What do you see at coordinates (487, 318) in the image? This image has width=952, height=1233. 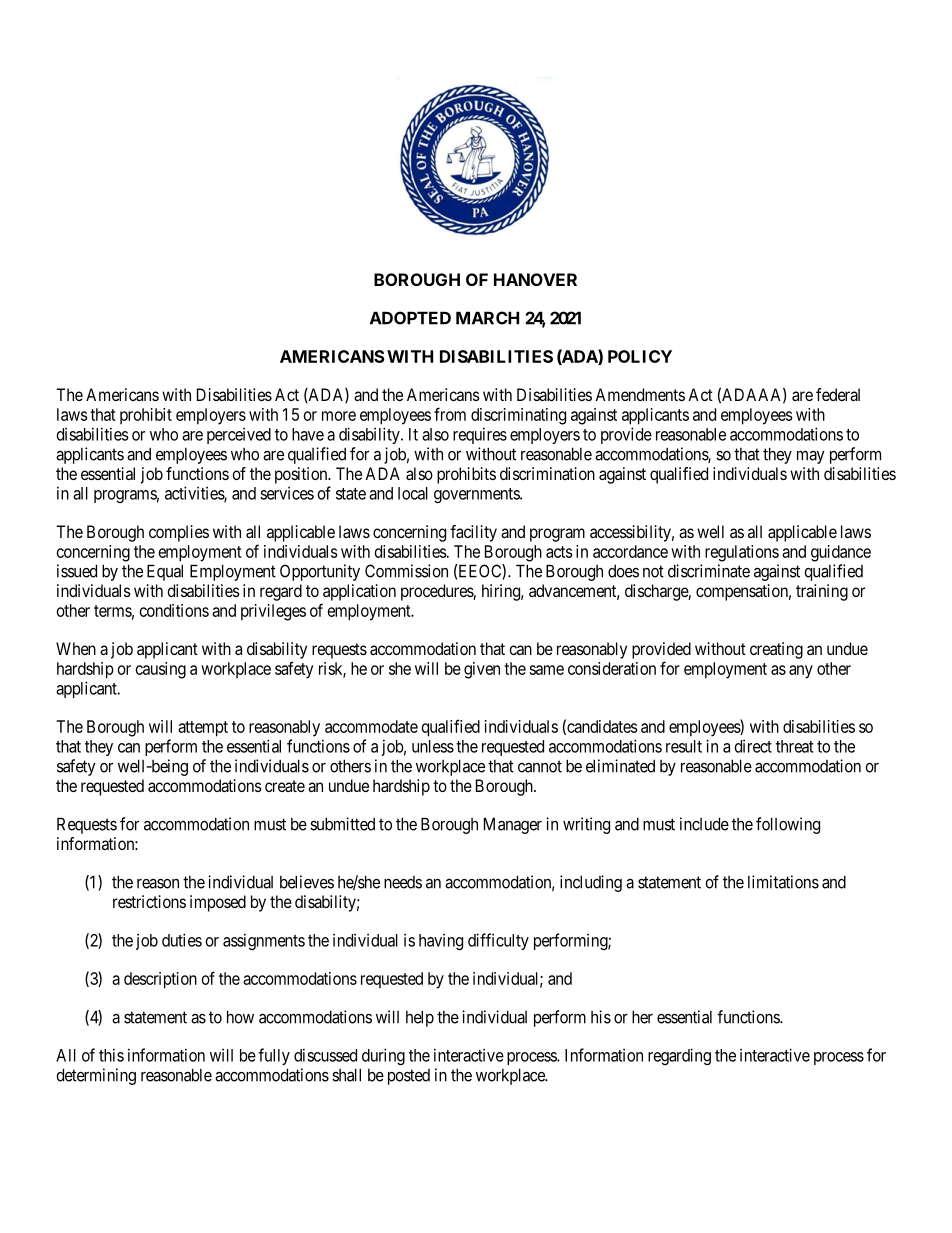 I see `MARCH` at bounding box center [487, 318].
